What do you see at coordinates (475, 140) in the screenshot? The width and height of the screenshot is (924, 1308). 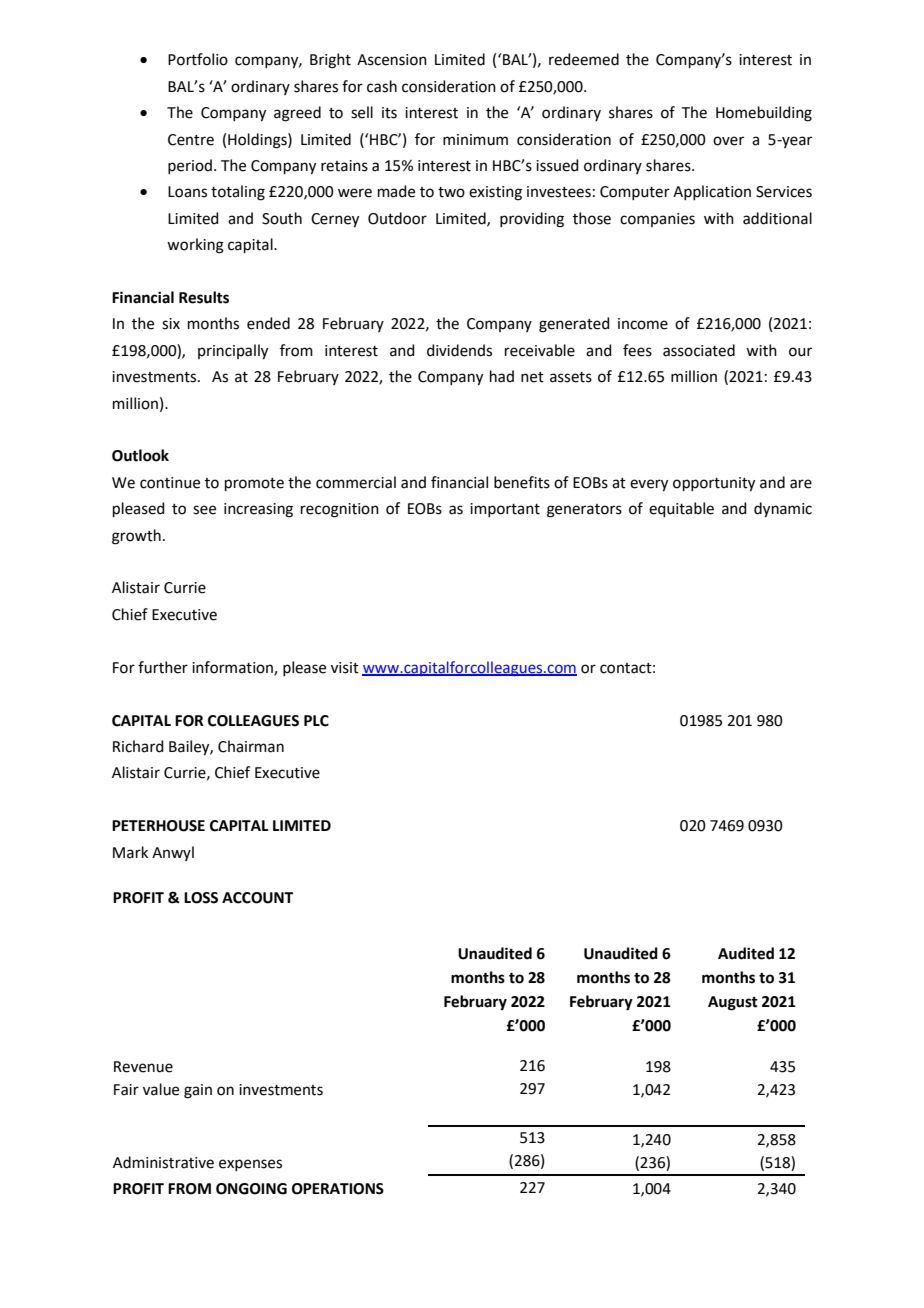 I see `minimum` at bounding box center [475, 140].
